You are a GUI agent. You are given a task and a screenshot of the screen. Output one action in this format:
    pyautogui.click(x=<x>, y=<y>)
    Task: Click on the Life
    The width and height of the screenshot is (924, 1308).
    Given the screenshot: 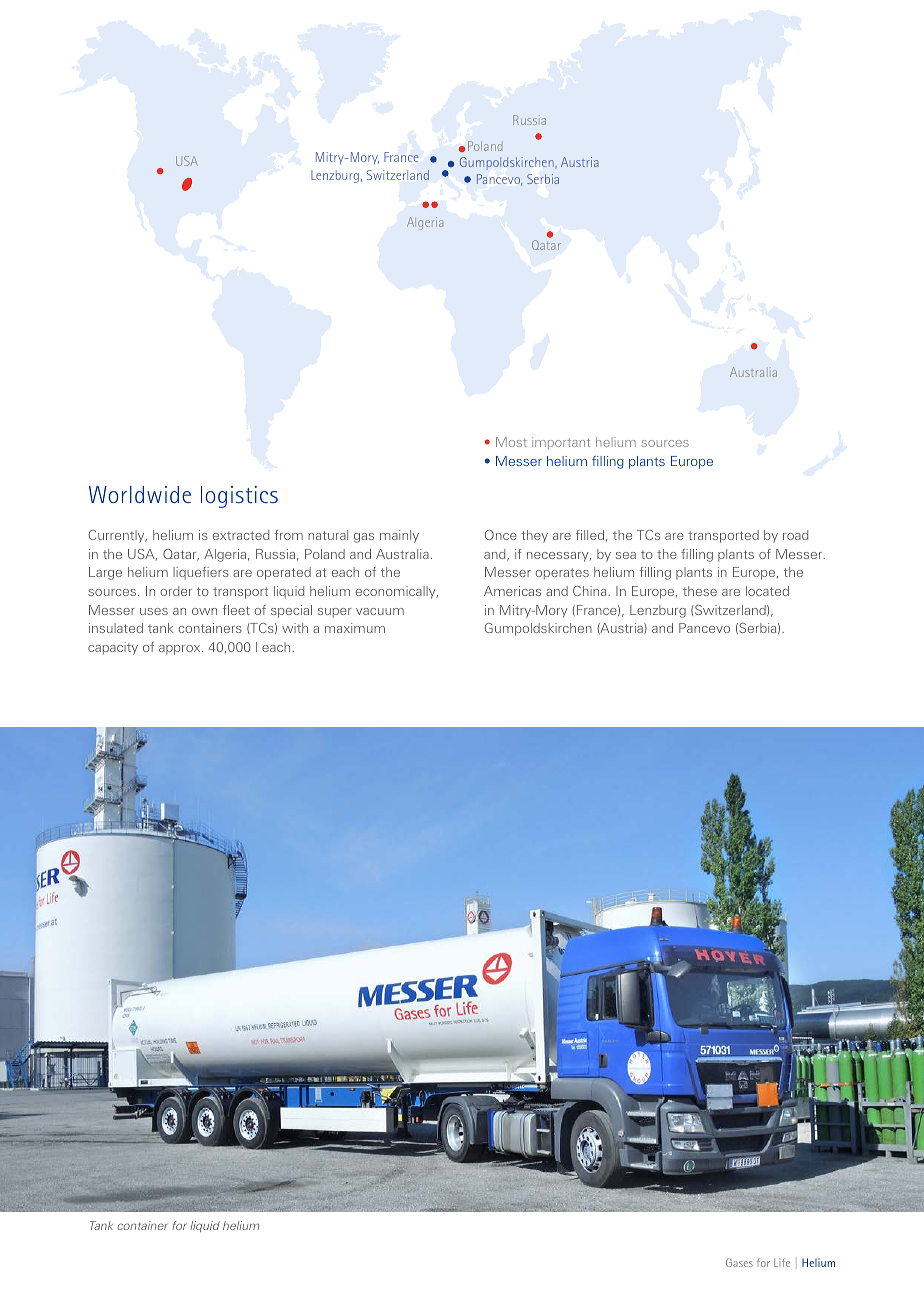 What is the action you would take?
    pyautogui.click(x=782, y=1262)
